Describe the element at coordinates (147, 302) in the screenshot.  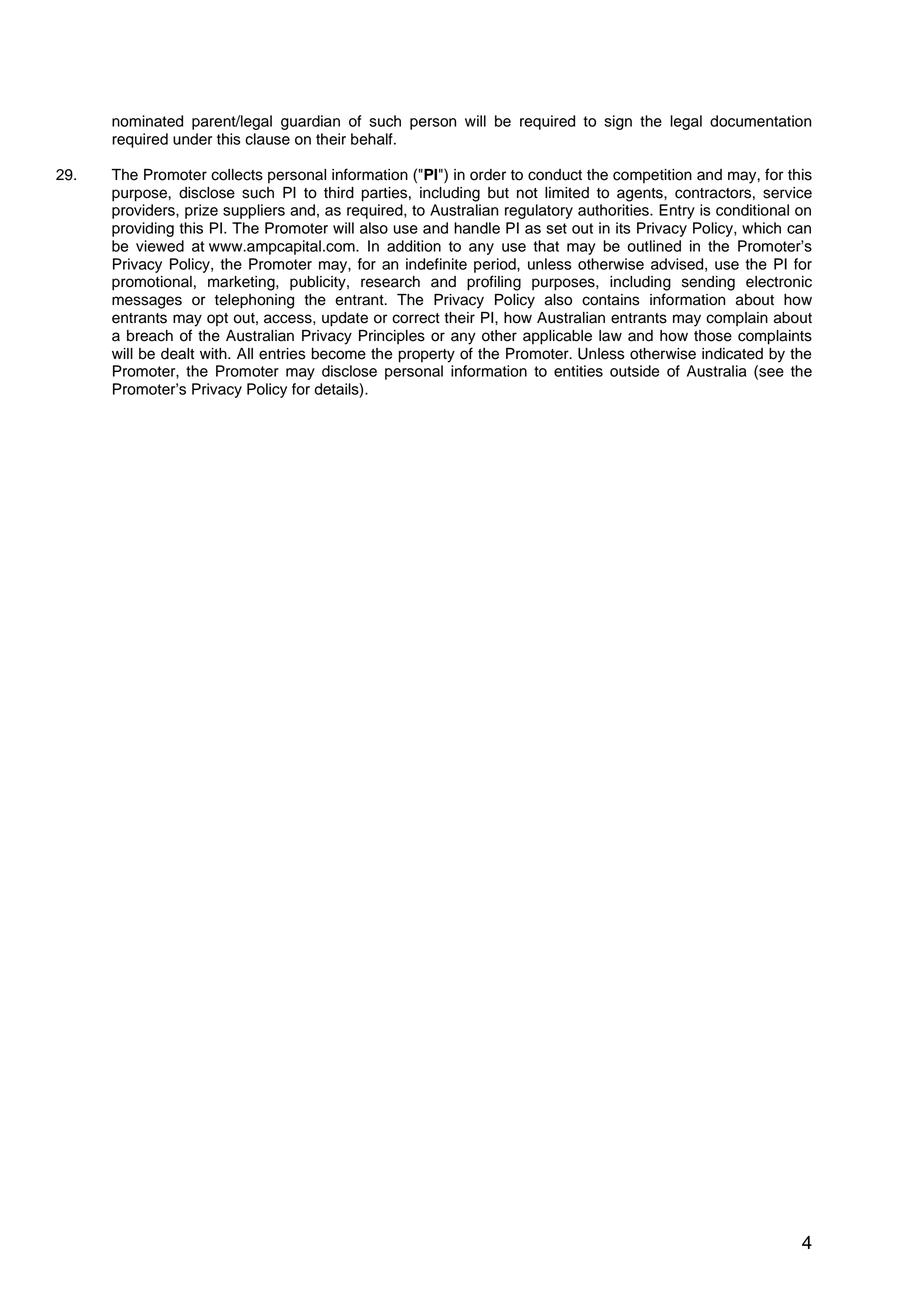
I see `messages` at that location.
